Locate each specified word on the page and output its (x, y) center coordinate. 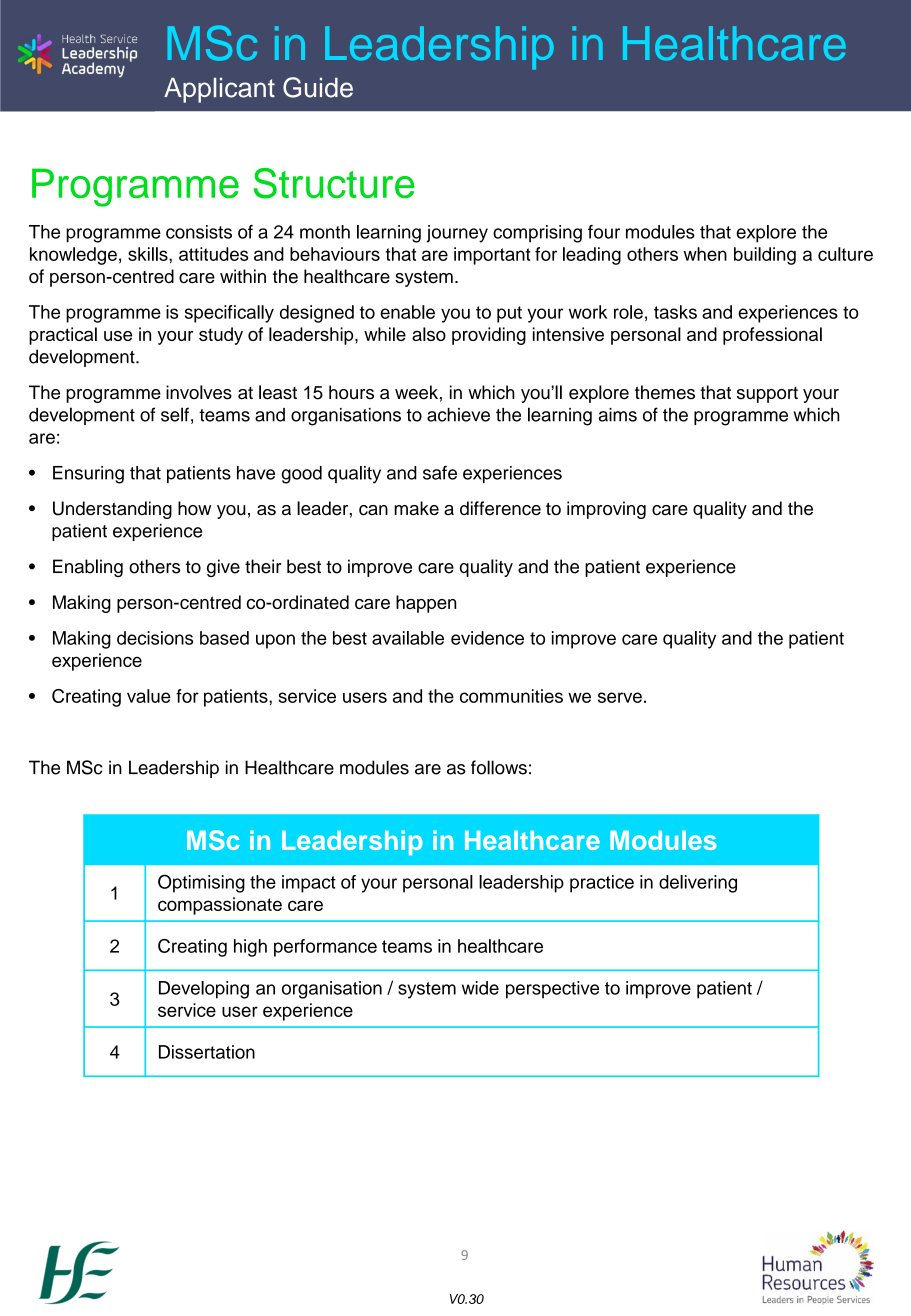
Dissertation (207, 1052)
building (765, 256)
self (175, 414)
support (767, 395)
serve (620, 697)
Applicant (219, 90)
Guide (318, 87)
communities (511, 696)
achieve (458, 415)
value (149, 696)
